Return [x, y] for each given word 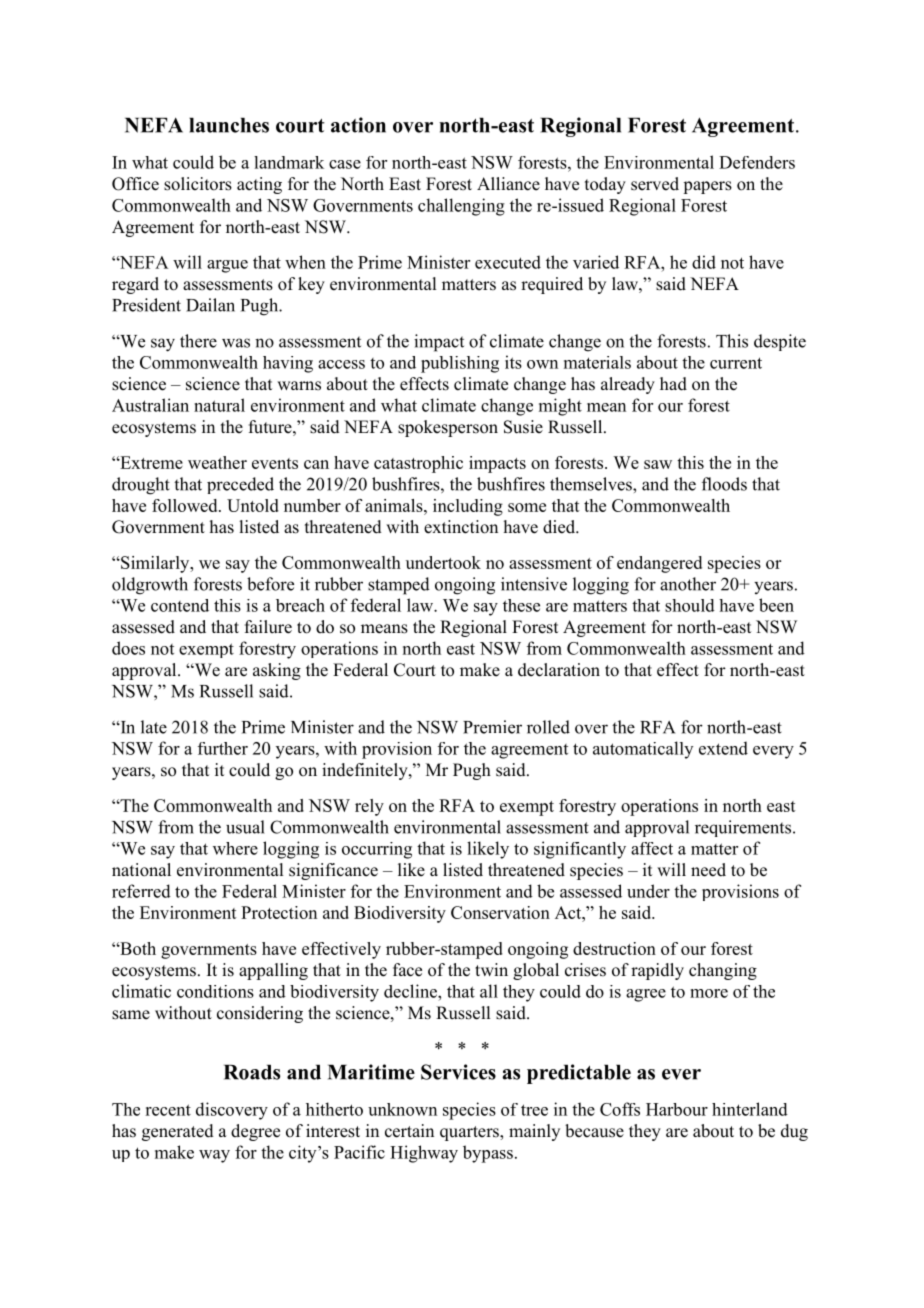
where [235, 848]
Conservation [500, 912]
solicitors [198, 184]
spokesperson [448, 428]
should [690, 605]
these [521, 605]
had [673, 384]
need [708, 870]
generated [178, 1132]
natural [219, 405]
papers [707, 187]
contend [180, 605]
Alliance [508, 184]
